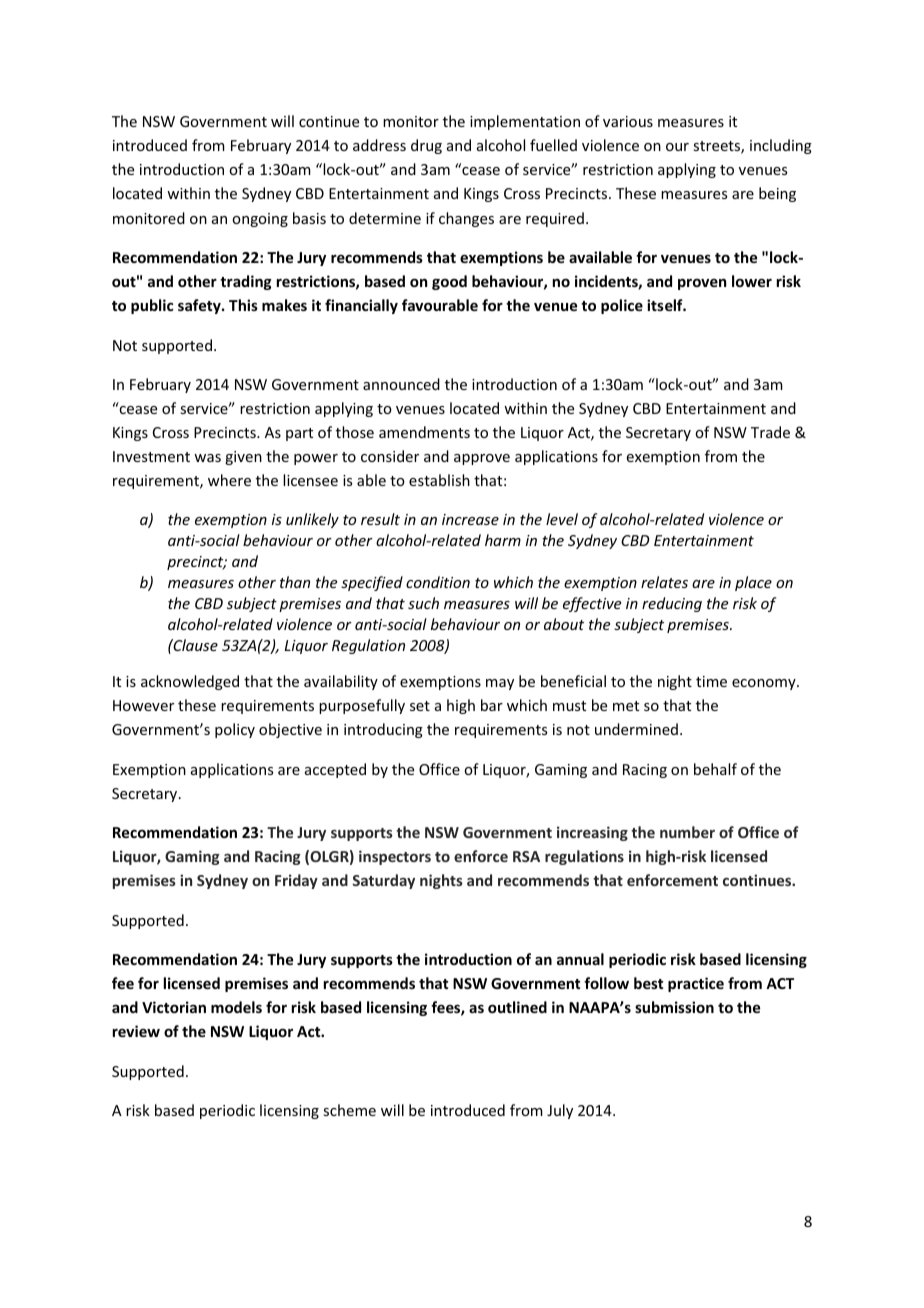 Image resolution: width=924 pixels, height=1308 pixels. Describe the element at coordinates (260, 220) in the screenshot. I see `ongoing` at that location.
